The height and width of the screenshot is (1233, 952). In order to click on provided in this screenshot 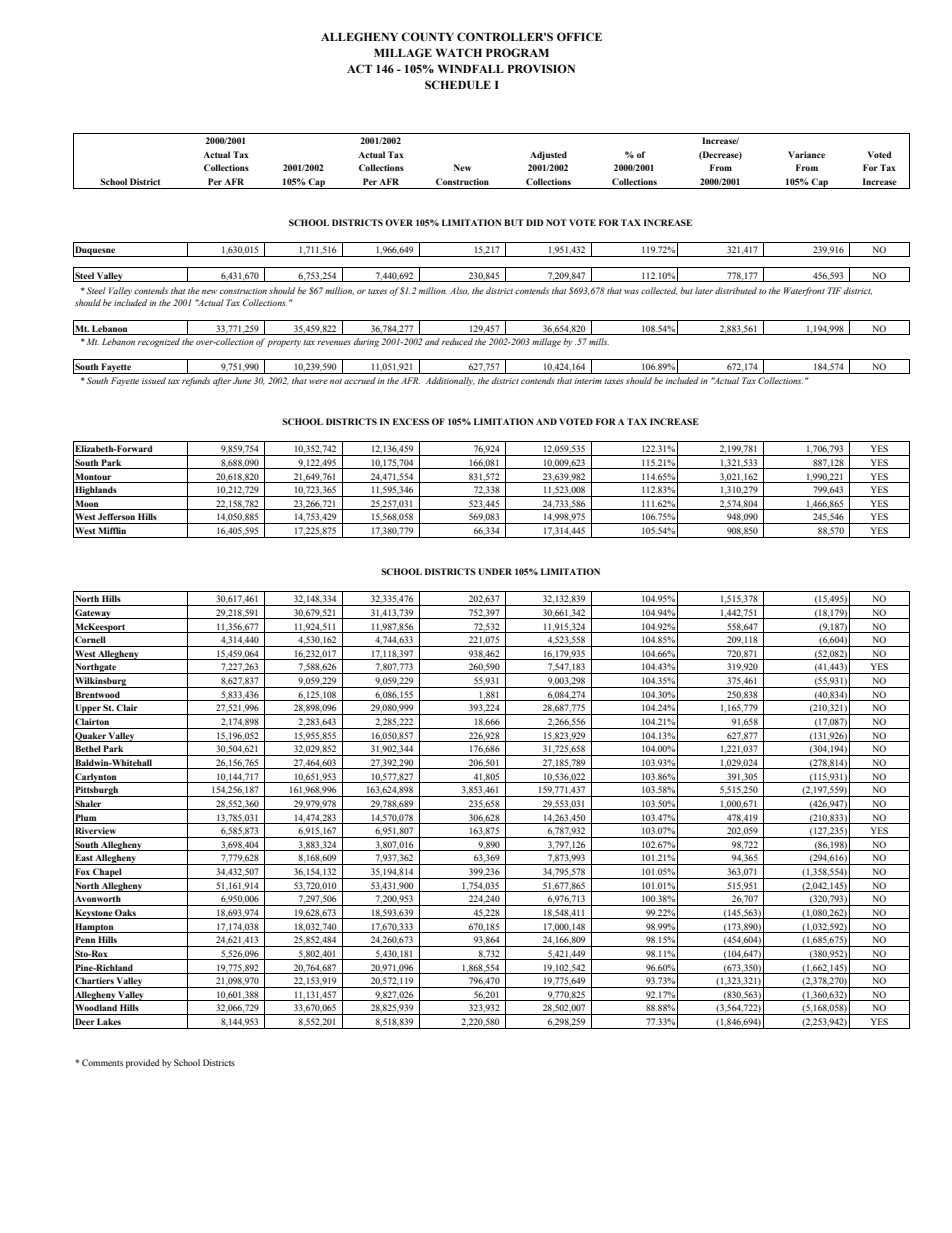, I will do `click(142, 1063)`.
